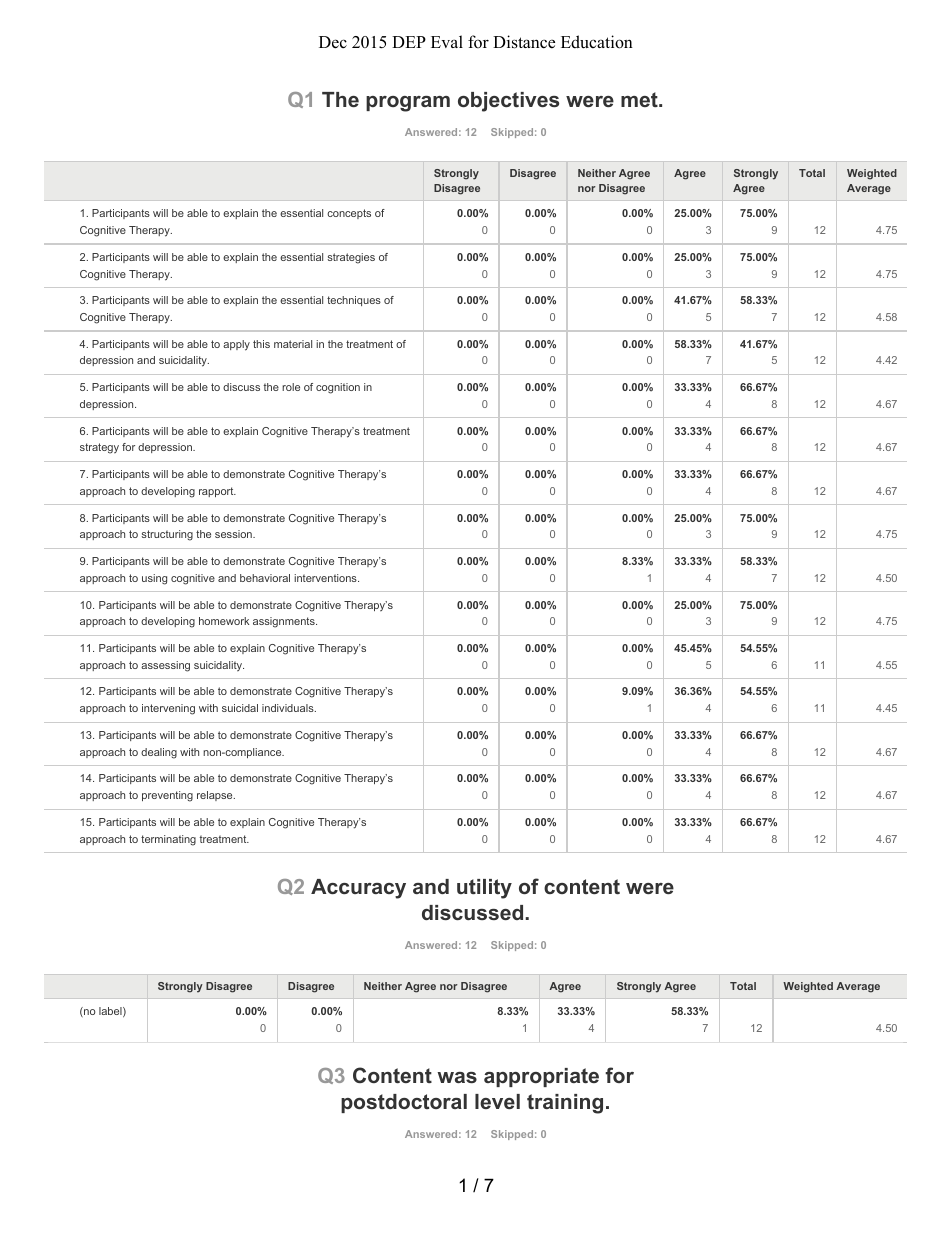 This screenshot has height=1233, width=952. What do you see at coordinates (408, 104) in the screenshot?
I see `program` at bounding box center [408, 104].
